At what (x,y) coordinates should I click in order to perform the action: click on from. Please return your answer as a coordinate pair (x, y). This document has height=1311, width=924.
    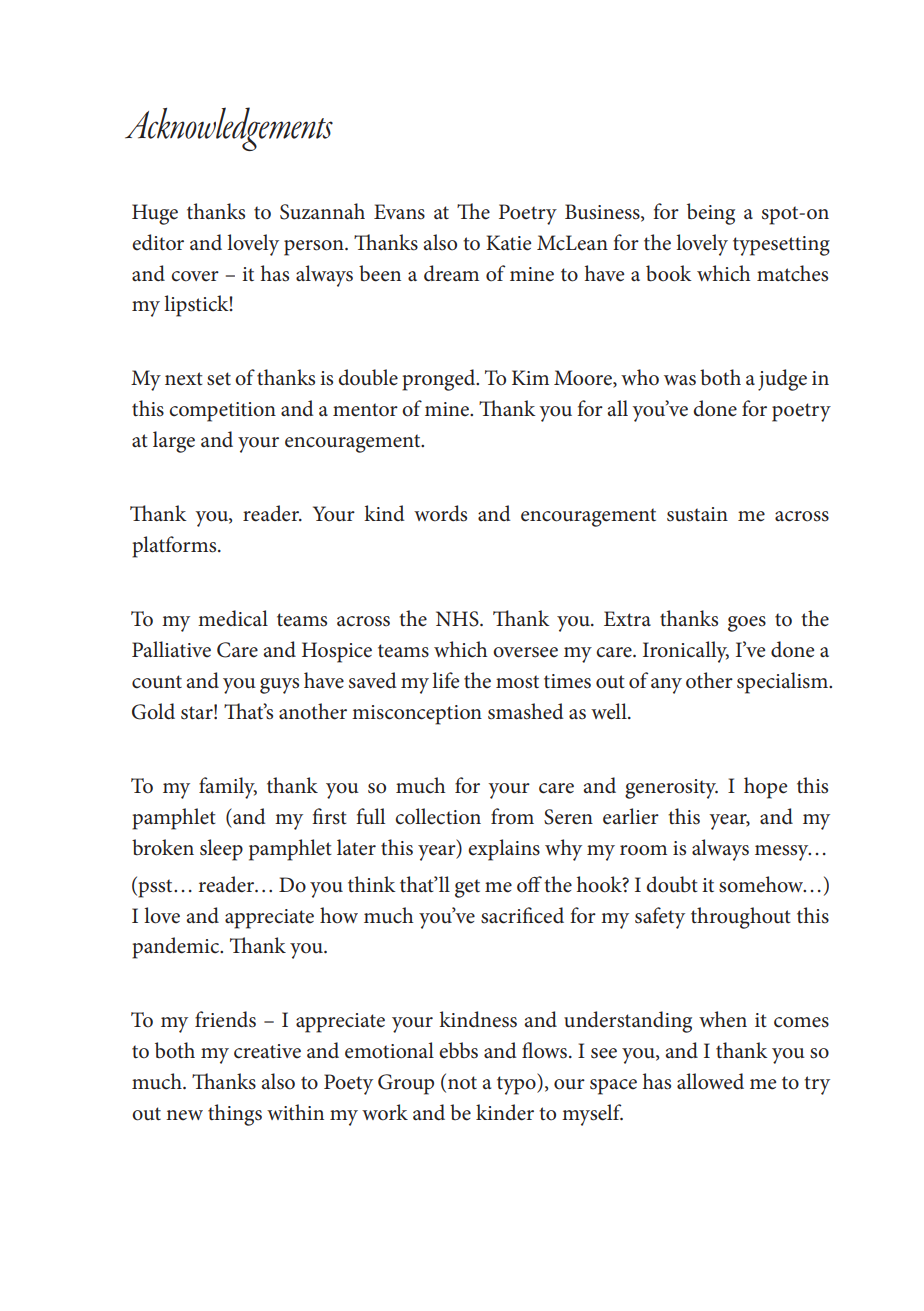
    Looking at the image, I should click on (512, 816).
